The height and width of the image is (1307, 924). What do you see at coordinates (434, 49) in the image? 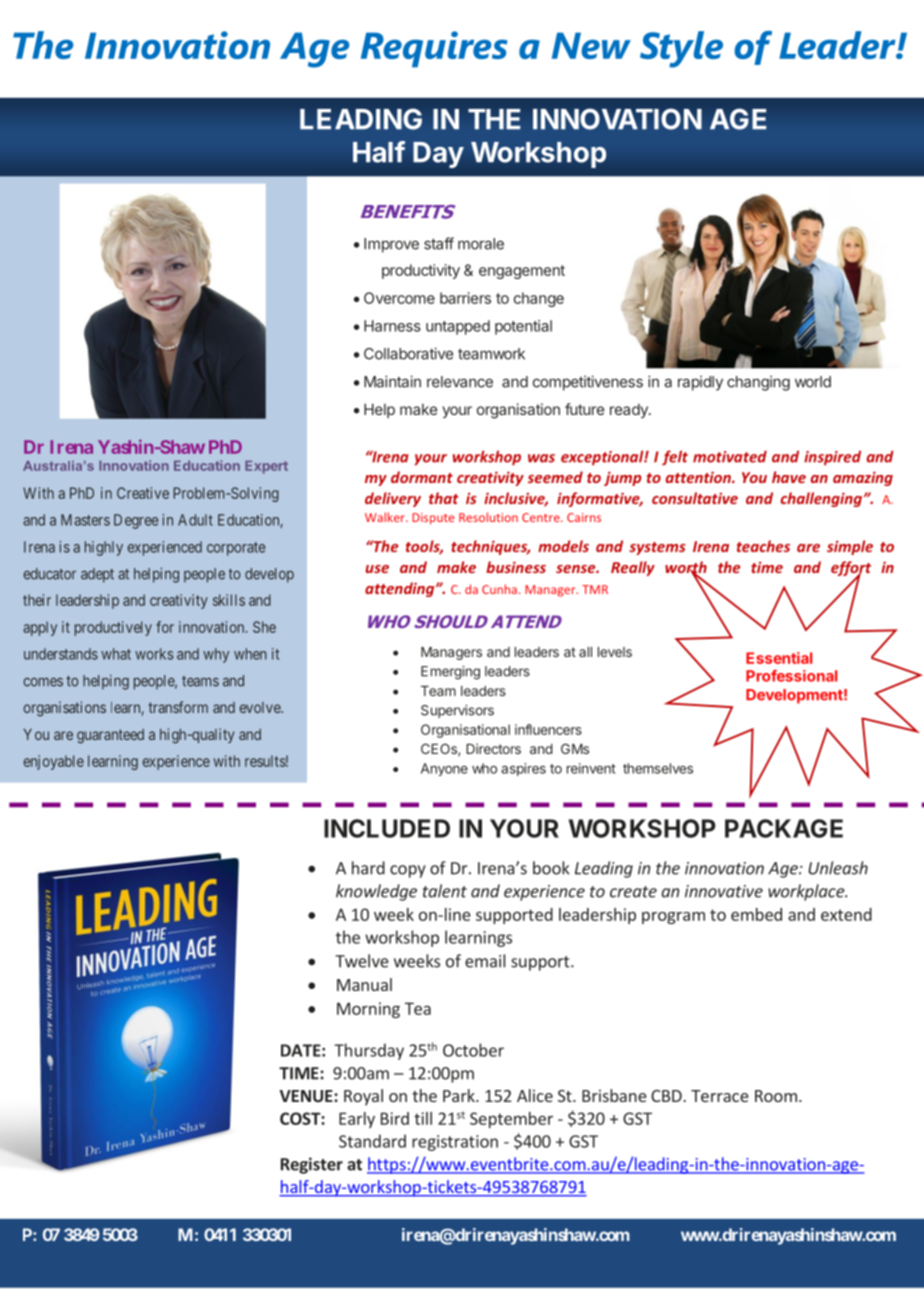
I see `Requires` at bounding box center [434, 49].
